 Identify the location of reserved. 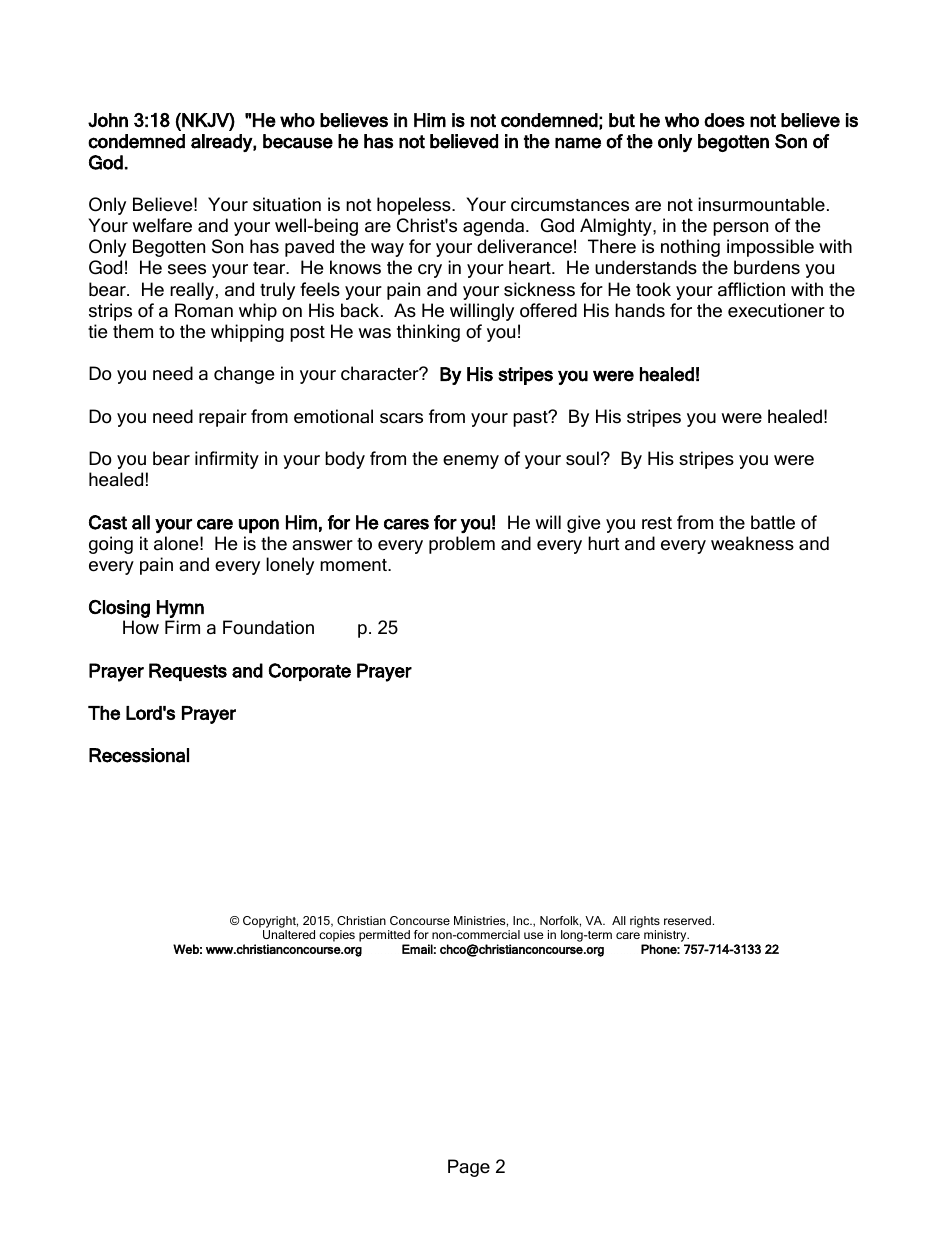
(687, 920).
